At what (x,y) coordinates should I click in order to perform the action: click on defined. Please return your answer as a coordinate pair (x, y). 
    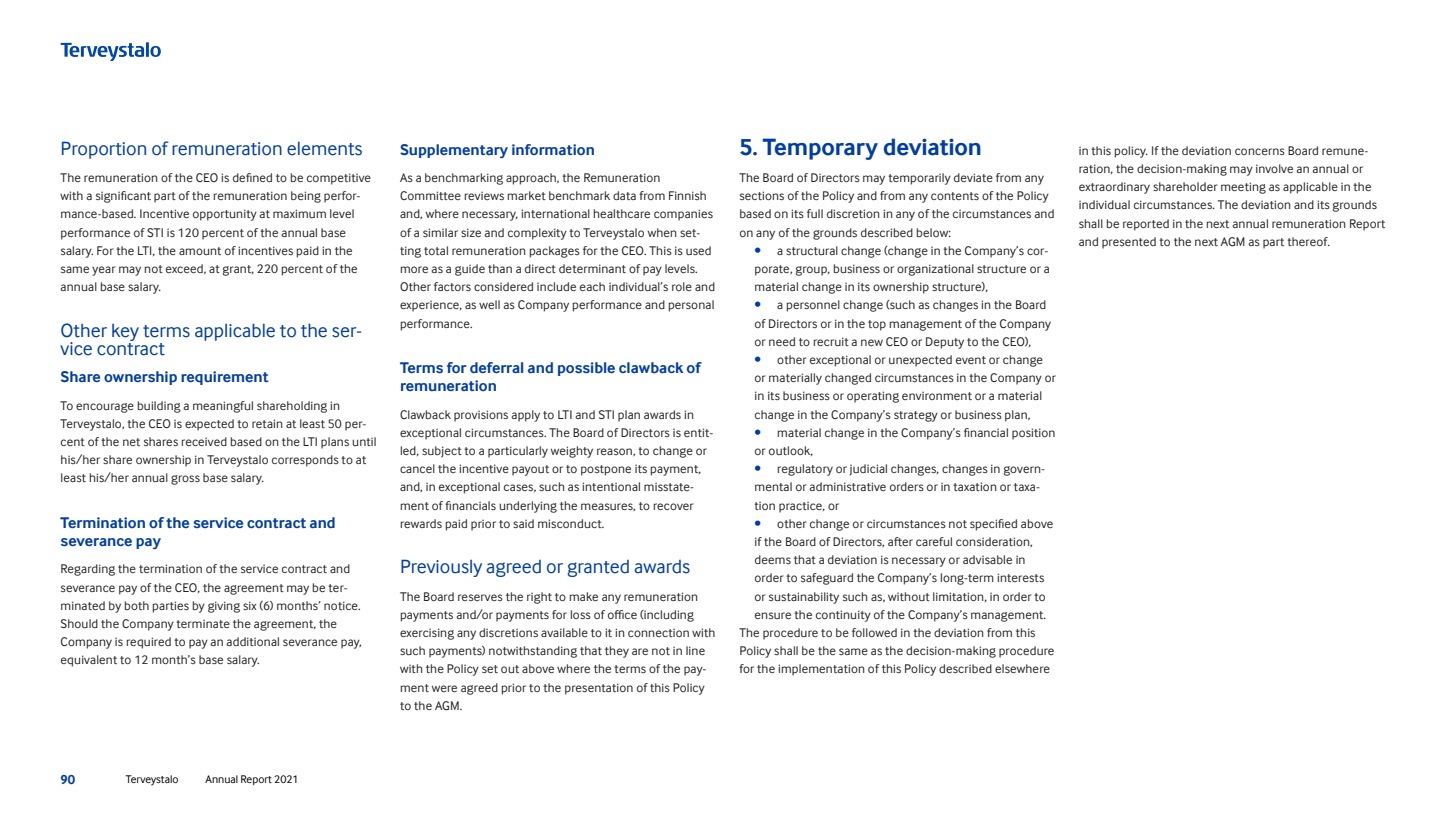
    Looking at the image, I should click on (252, 177).
